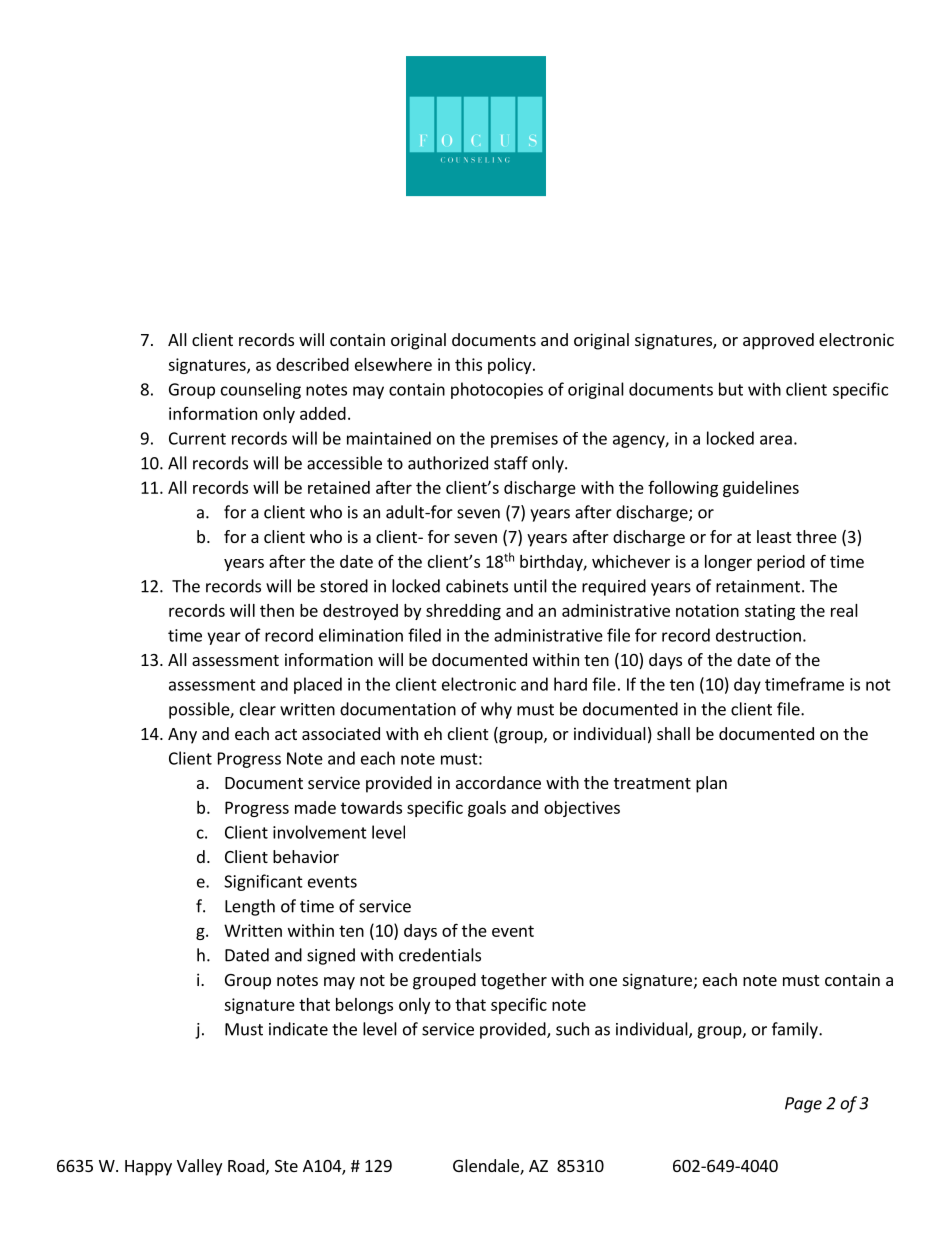 This image has height=1233, width=952. What do you see at coordinates (246, 1165) in the image?
I see `Road` at bounding box center [246, 1165].
